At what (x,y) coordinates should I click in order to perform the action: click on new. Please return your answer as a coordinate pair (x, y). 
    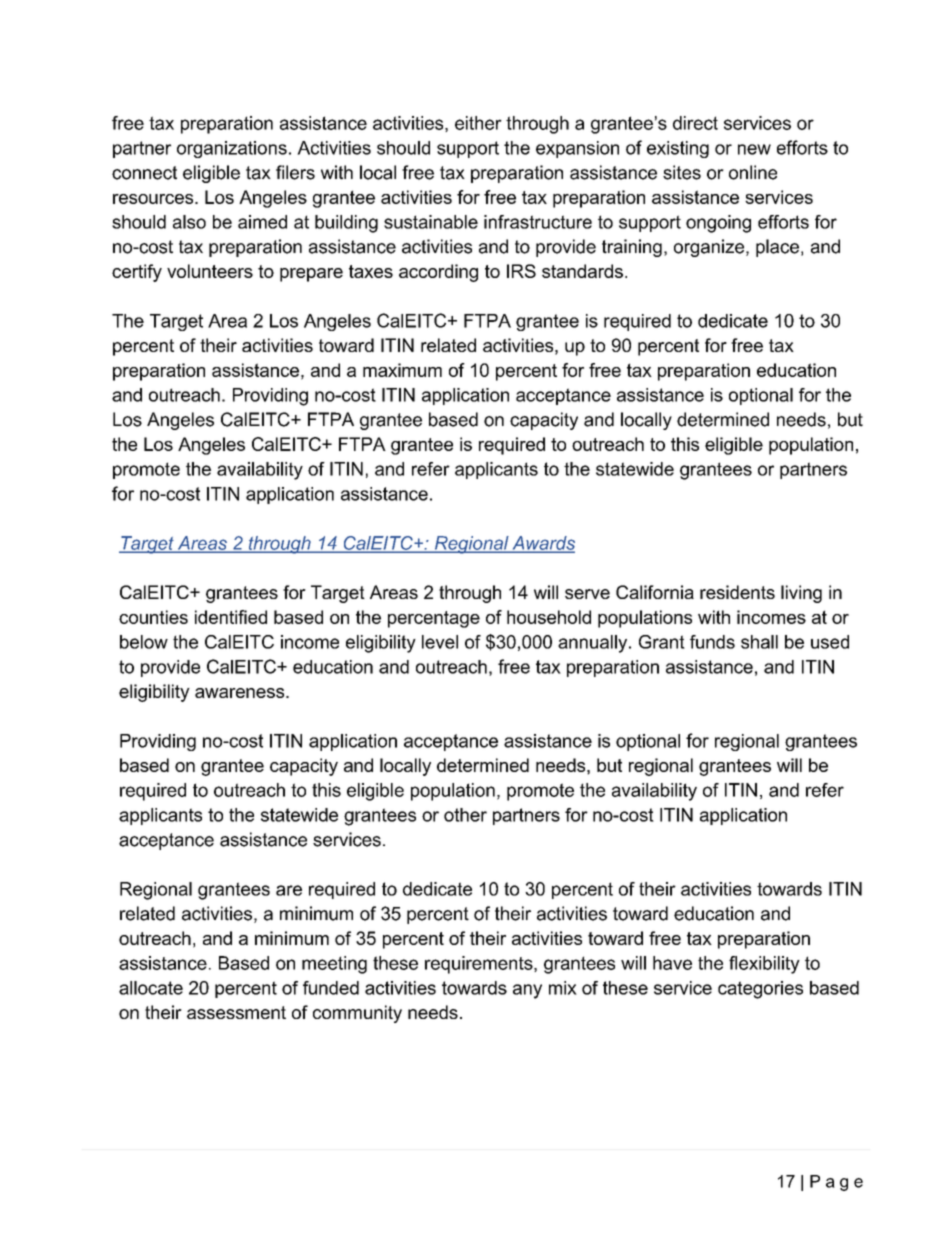
    Looking at the image, I should click on (754, 149).
